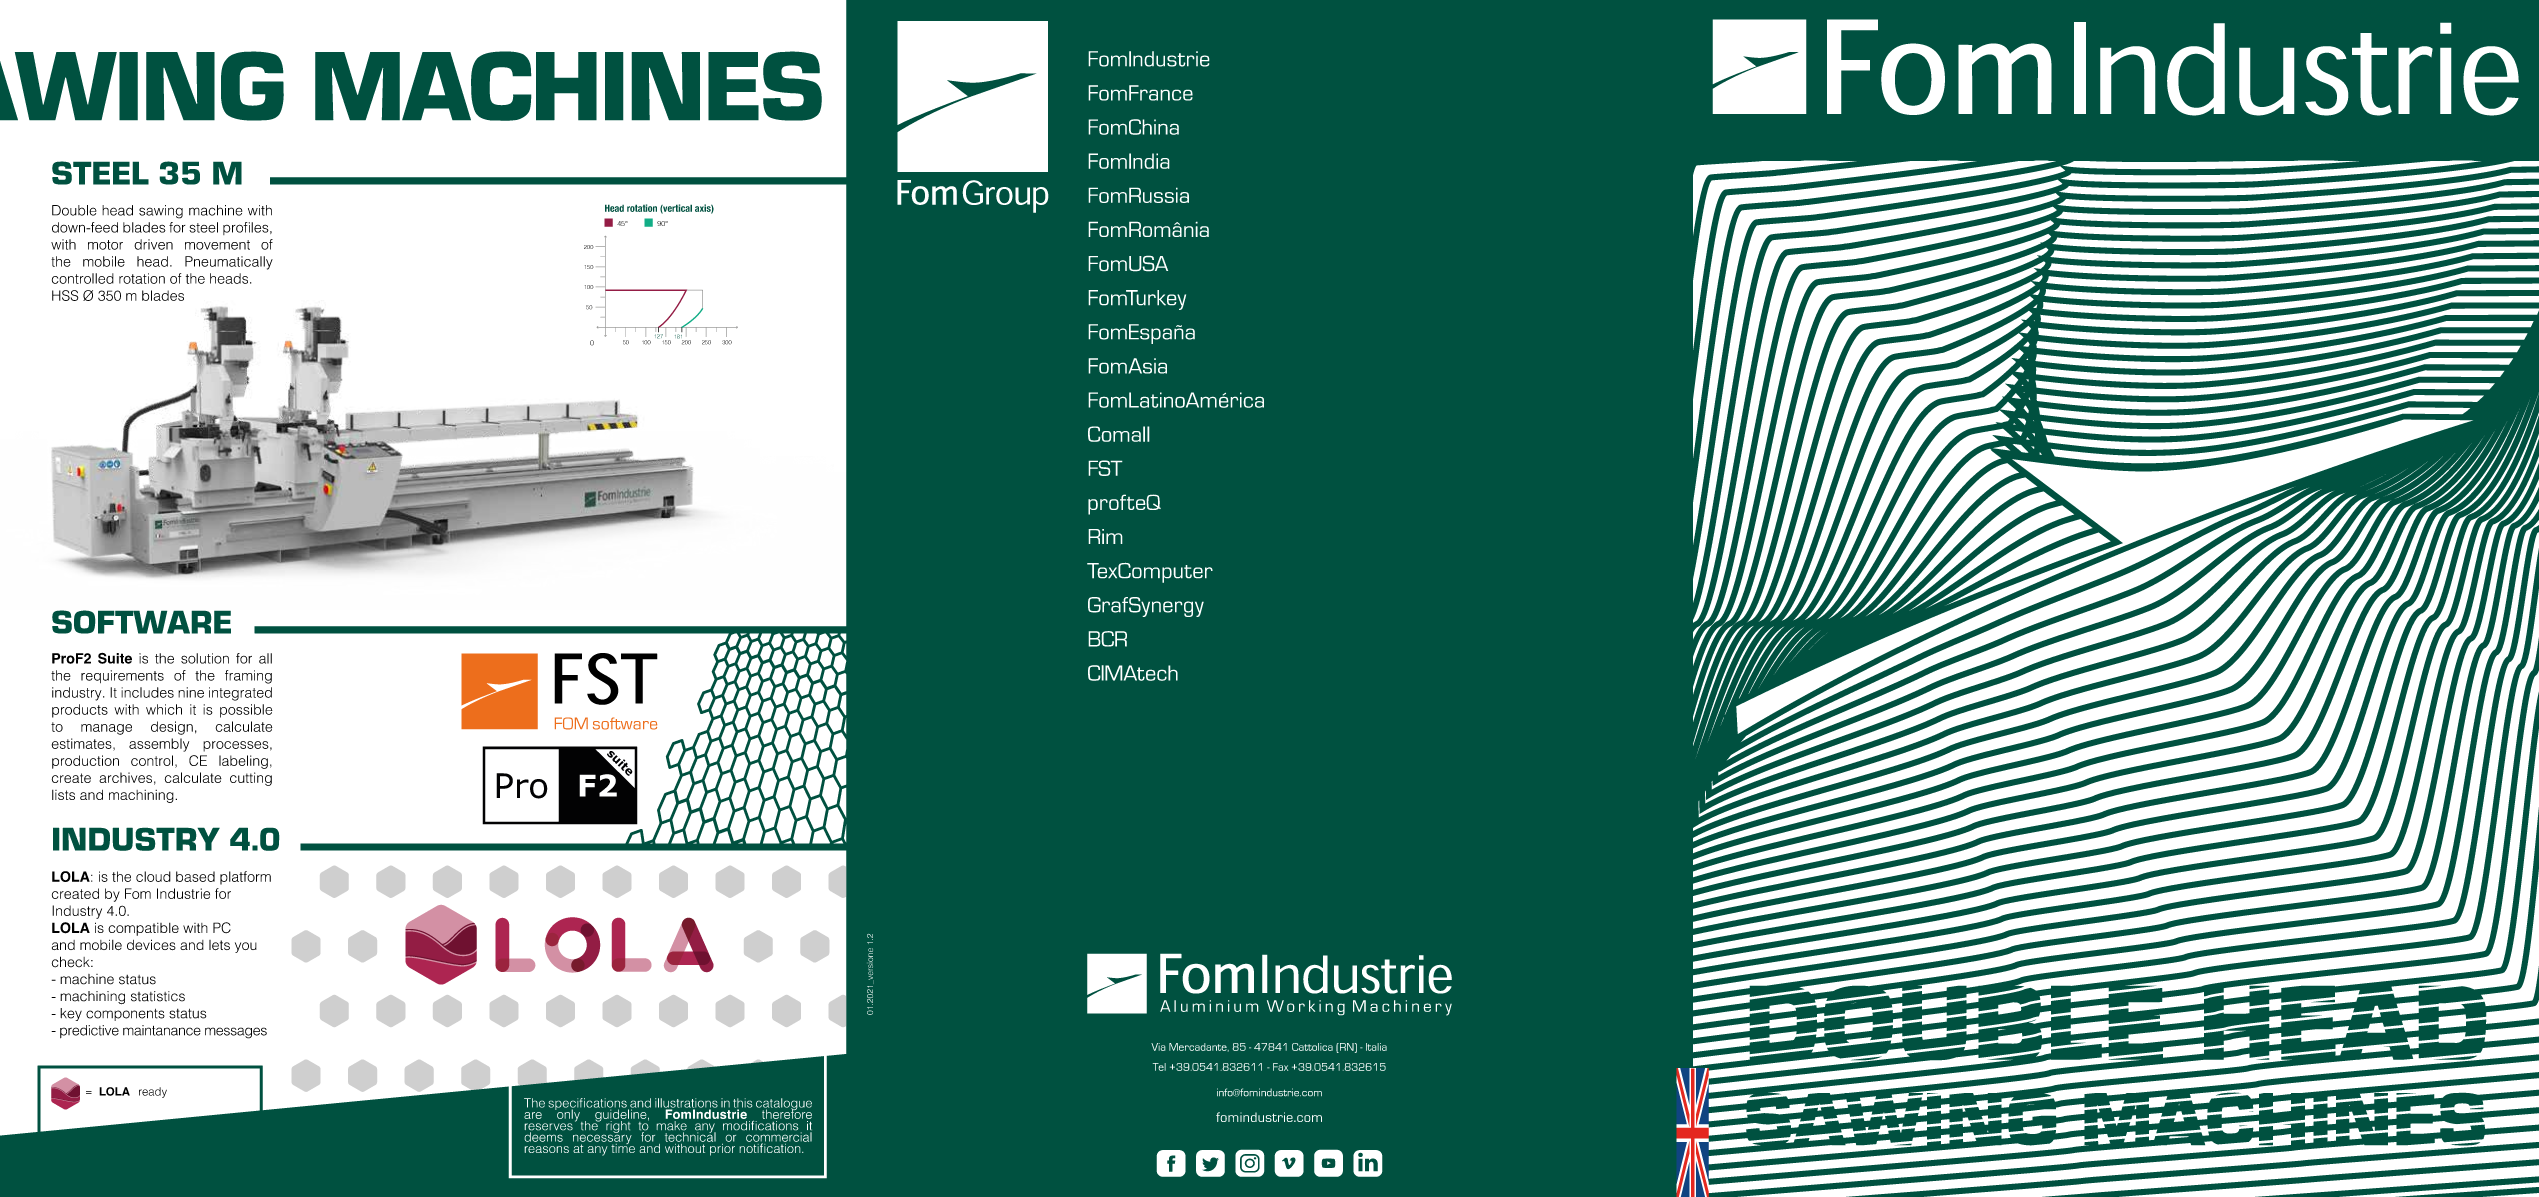  Describe the element at coordinates (153, 1092) in the screenshot. I see `ready` at that location.
